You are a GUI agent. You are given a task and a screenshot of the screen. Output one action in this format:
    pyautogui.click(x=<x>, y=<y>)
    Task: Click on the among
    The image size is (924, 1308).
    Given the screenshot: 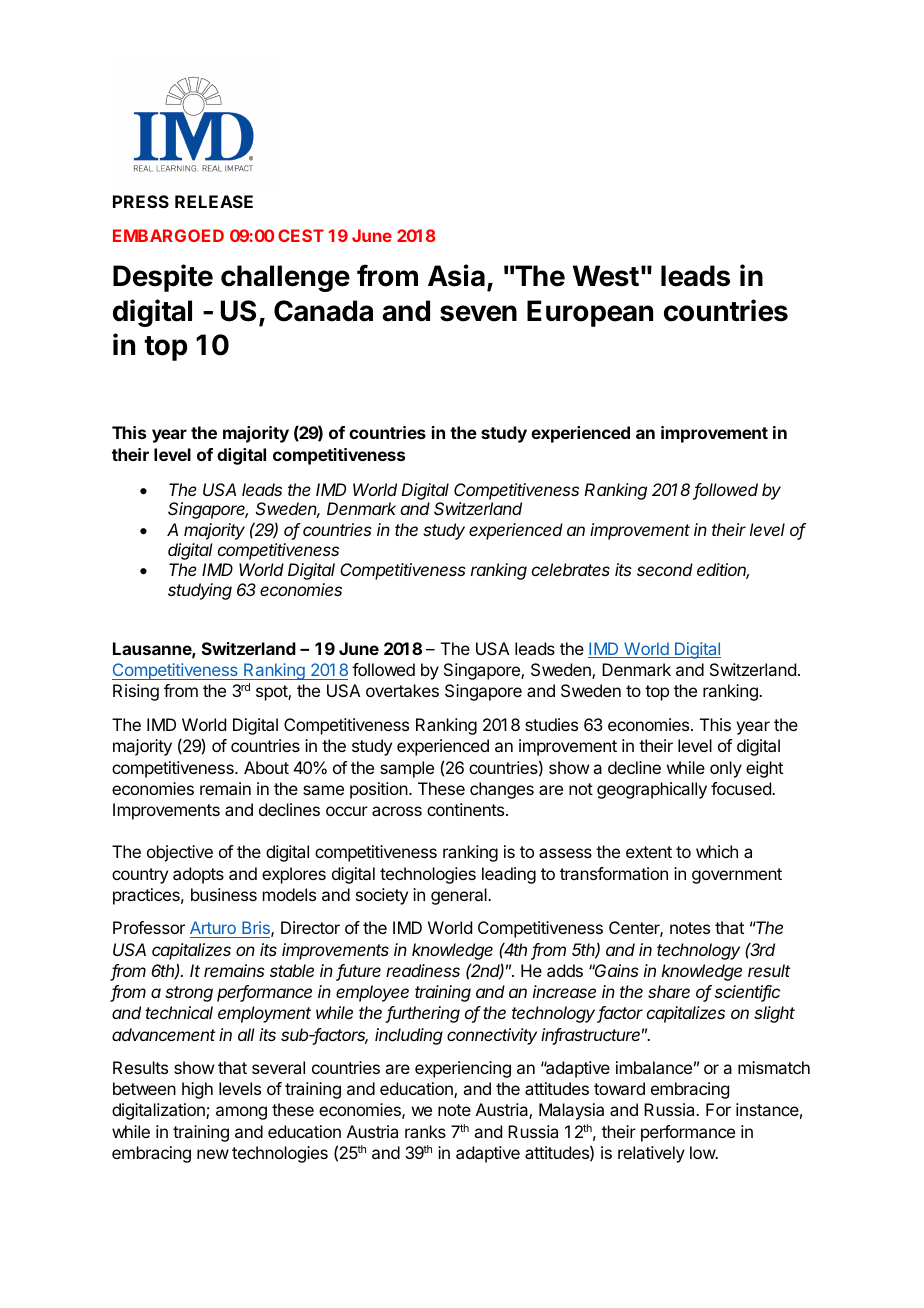 What is the action you would take?
    pyautogui.click(x=241, y=1113)
